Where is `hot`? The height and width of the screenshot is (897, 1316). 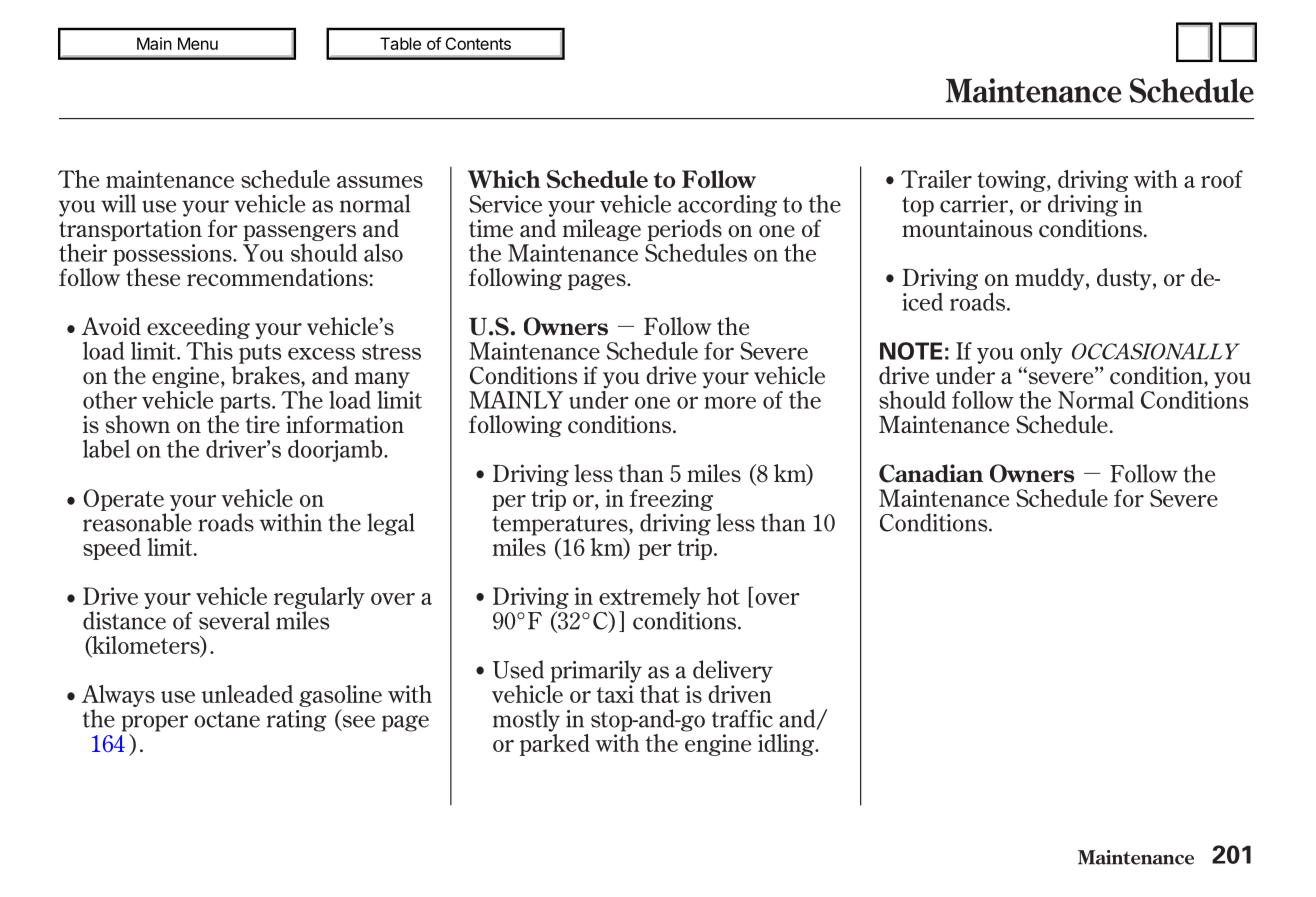 hot is located at coordinates (723, 596).
